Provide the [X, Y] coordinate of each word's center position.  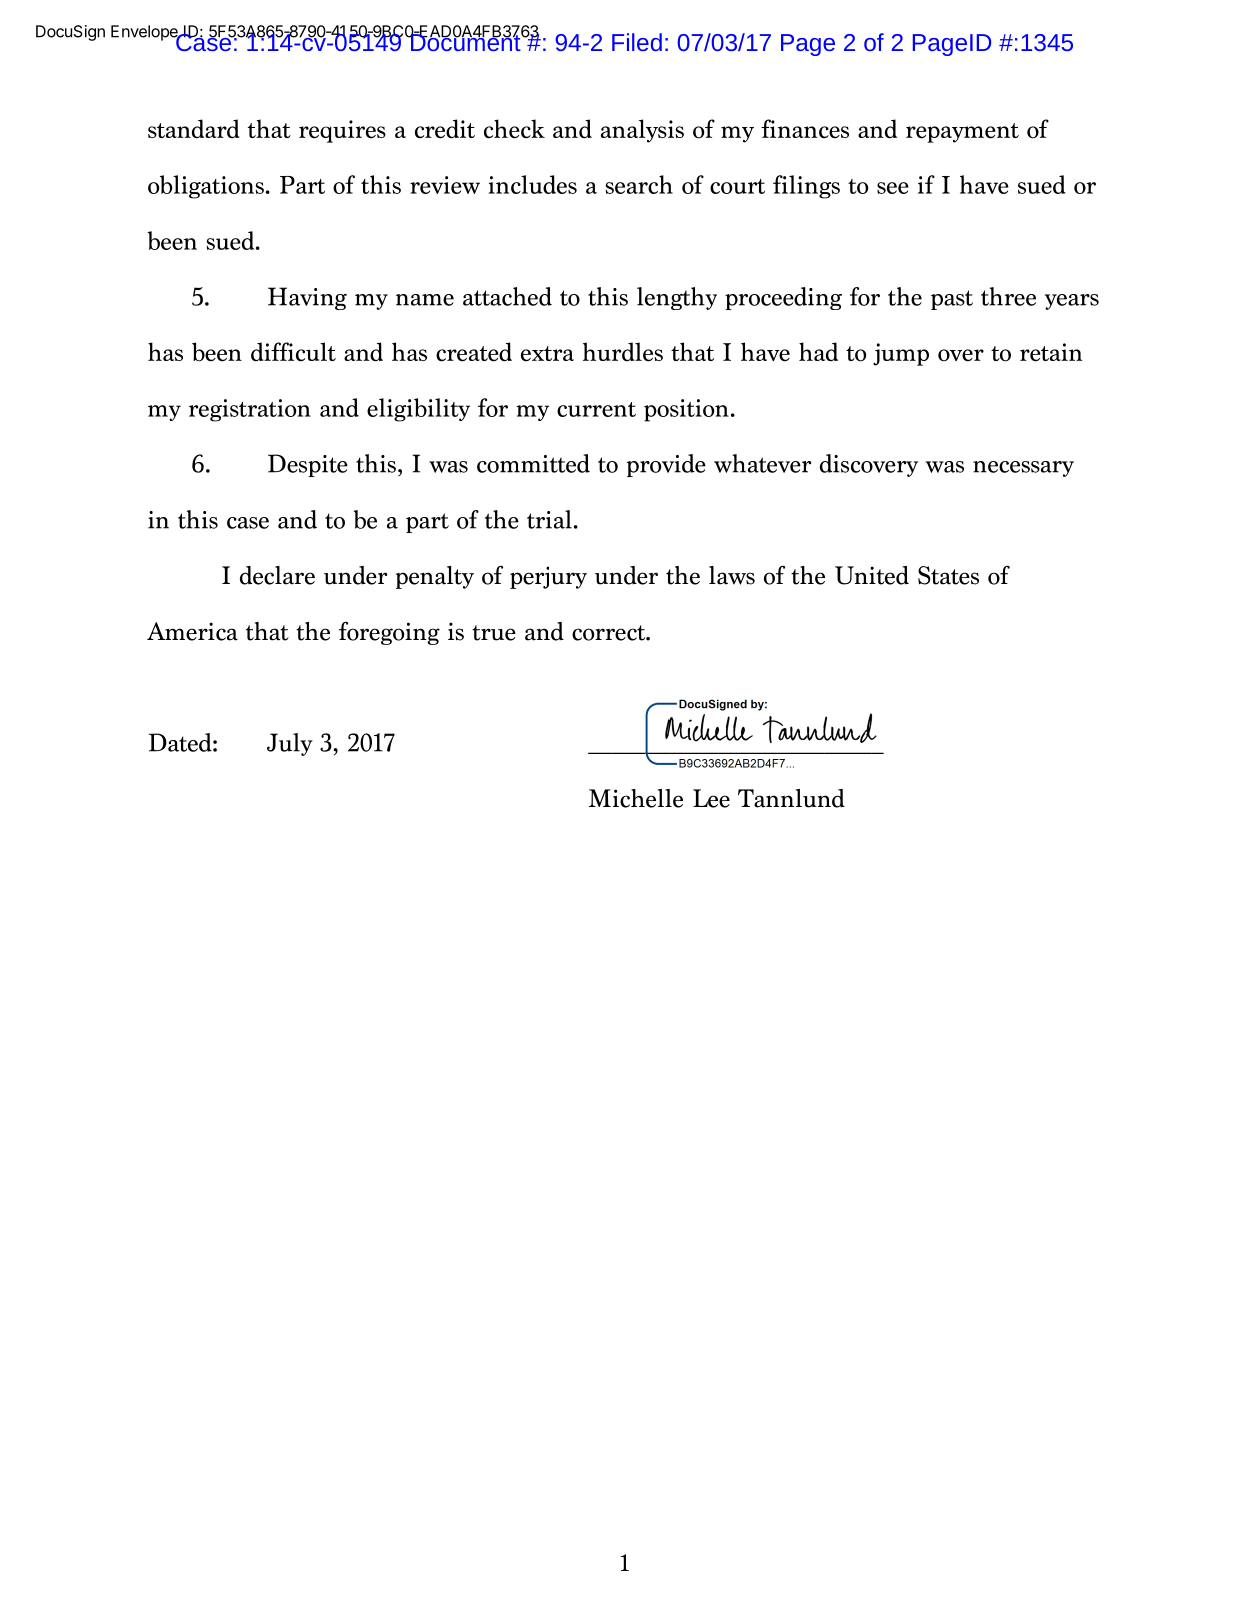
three [1008, 296]
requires [342, 131]
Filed [637, 42]
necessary [1023, 469]
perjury [548, 577]
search [639, 184]
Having [307, 298]
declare [277, 575]
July [290, 744]
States [948, 575]
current [596, 409]
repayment [962, 133]
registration [250, 410]
